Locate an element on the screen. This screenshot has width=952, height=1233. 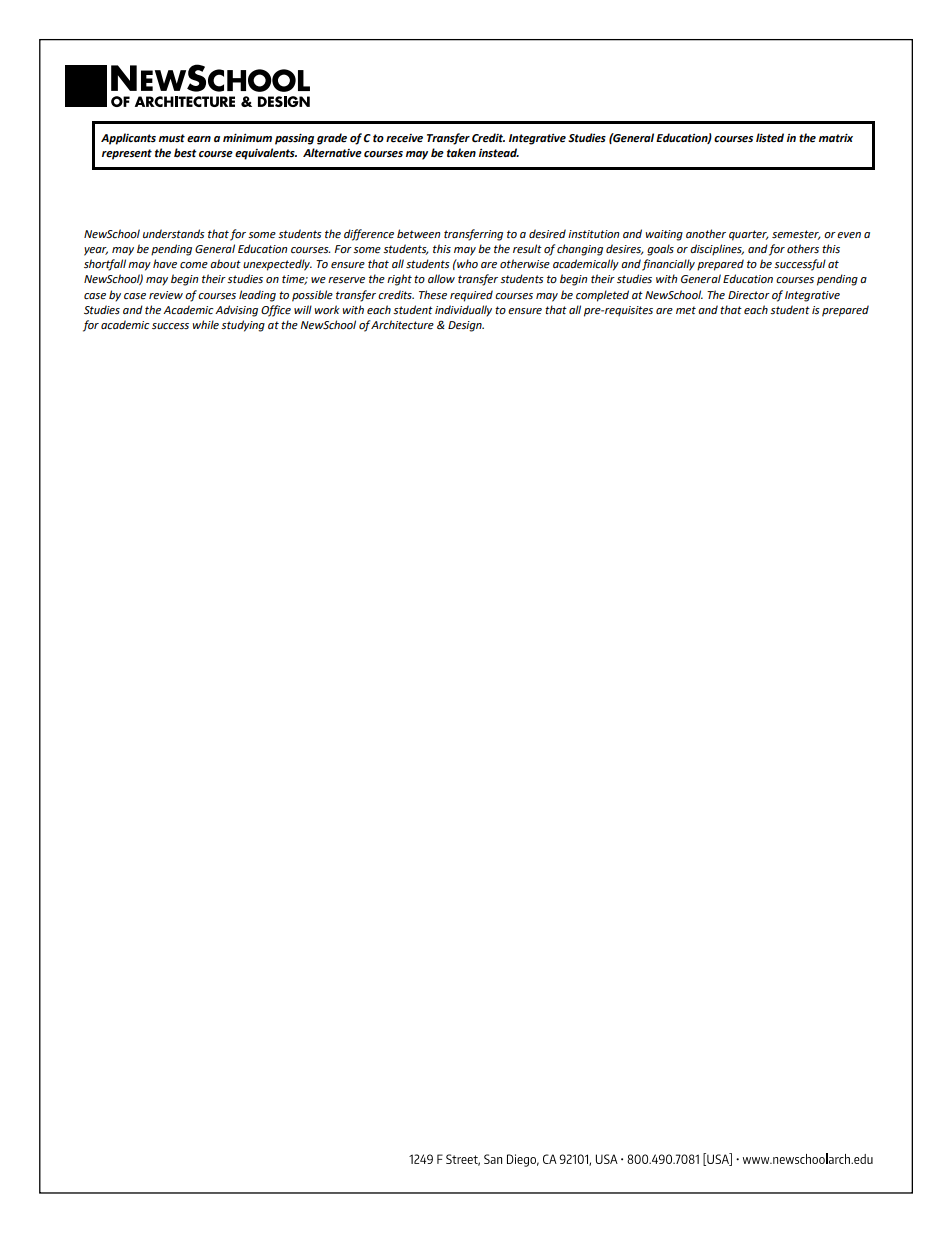
financially is located at coordinates (668, 265).
